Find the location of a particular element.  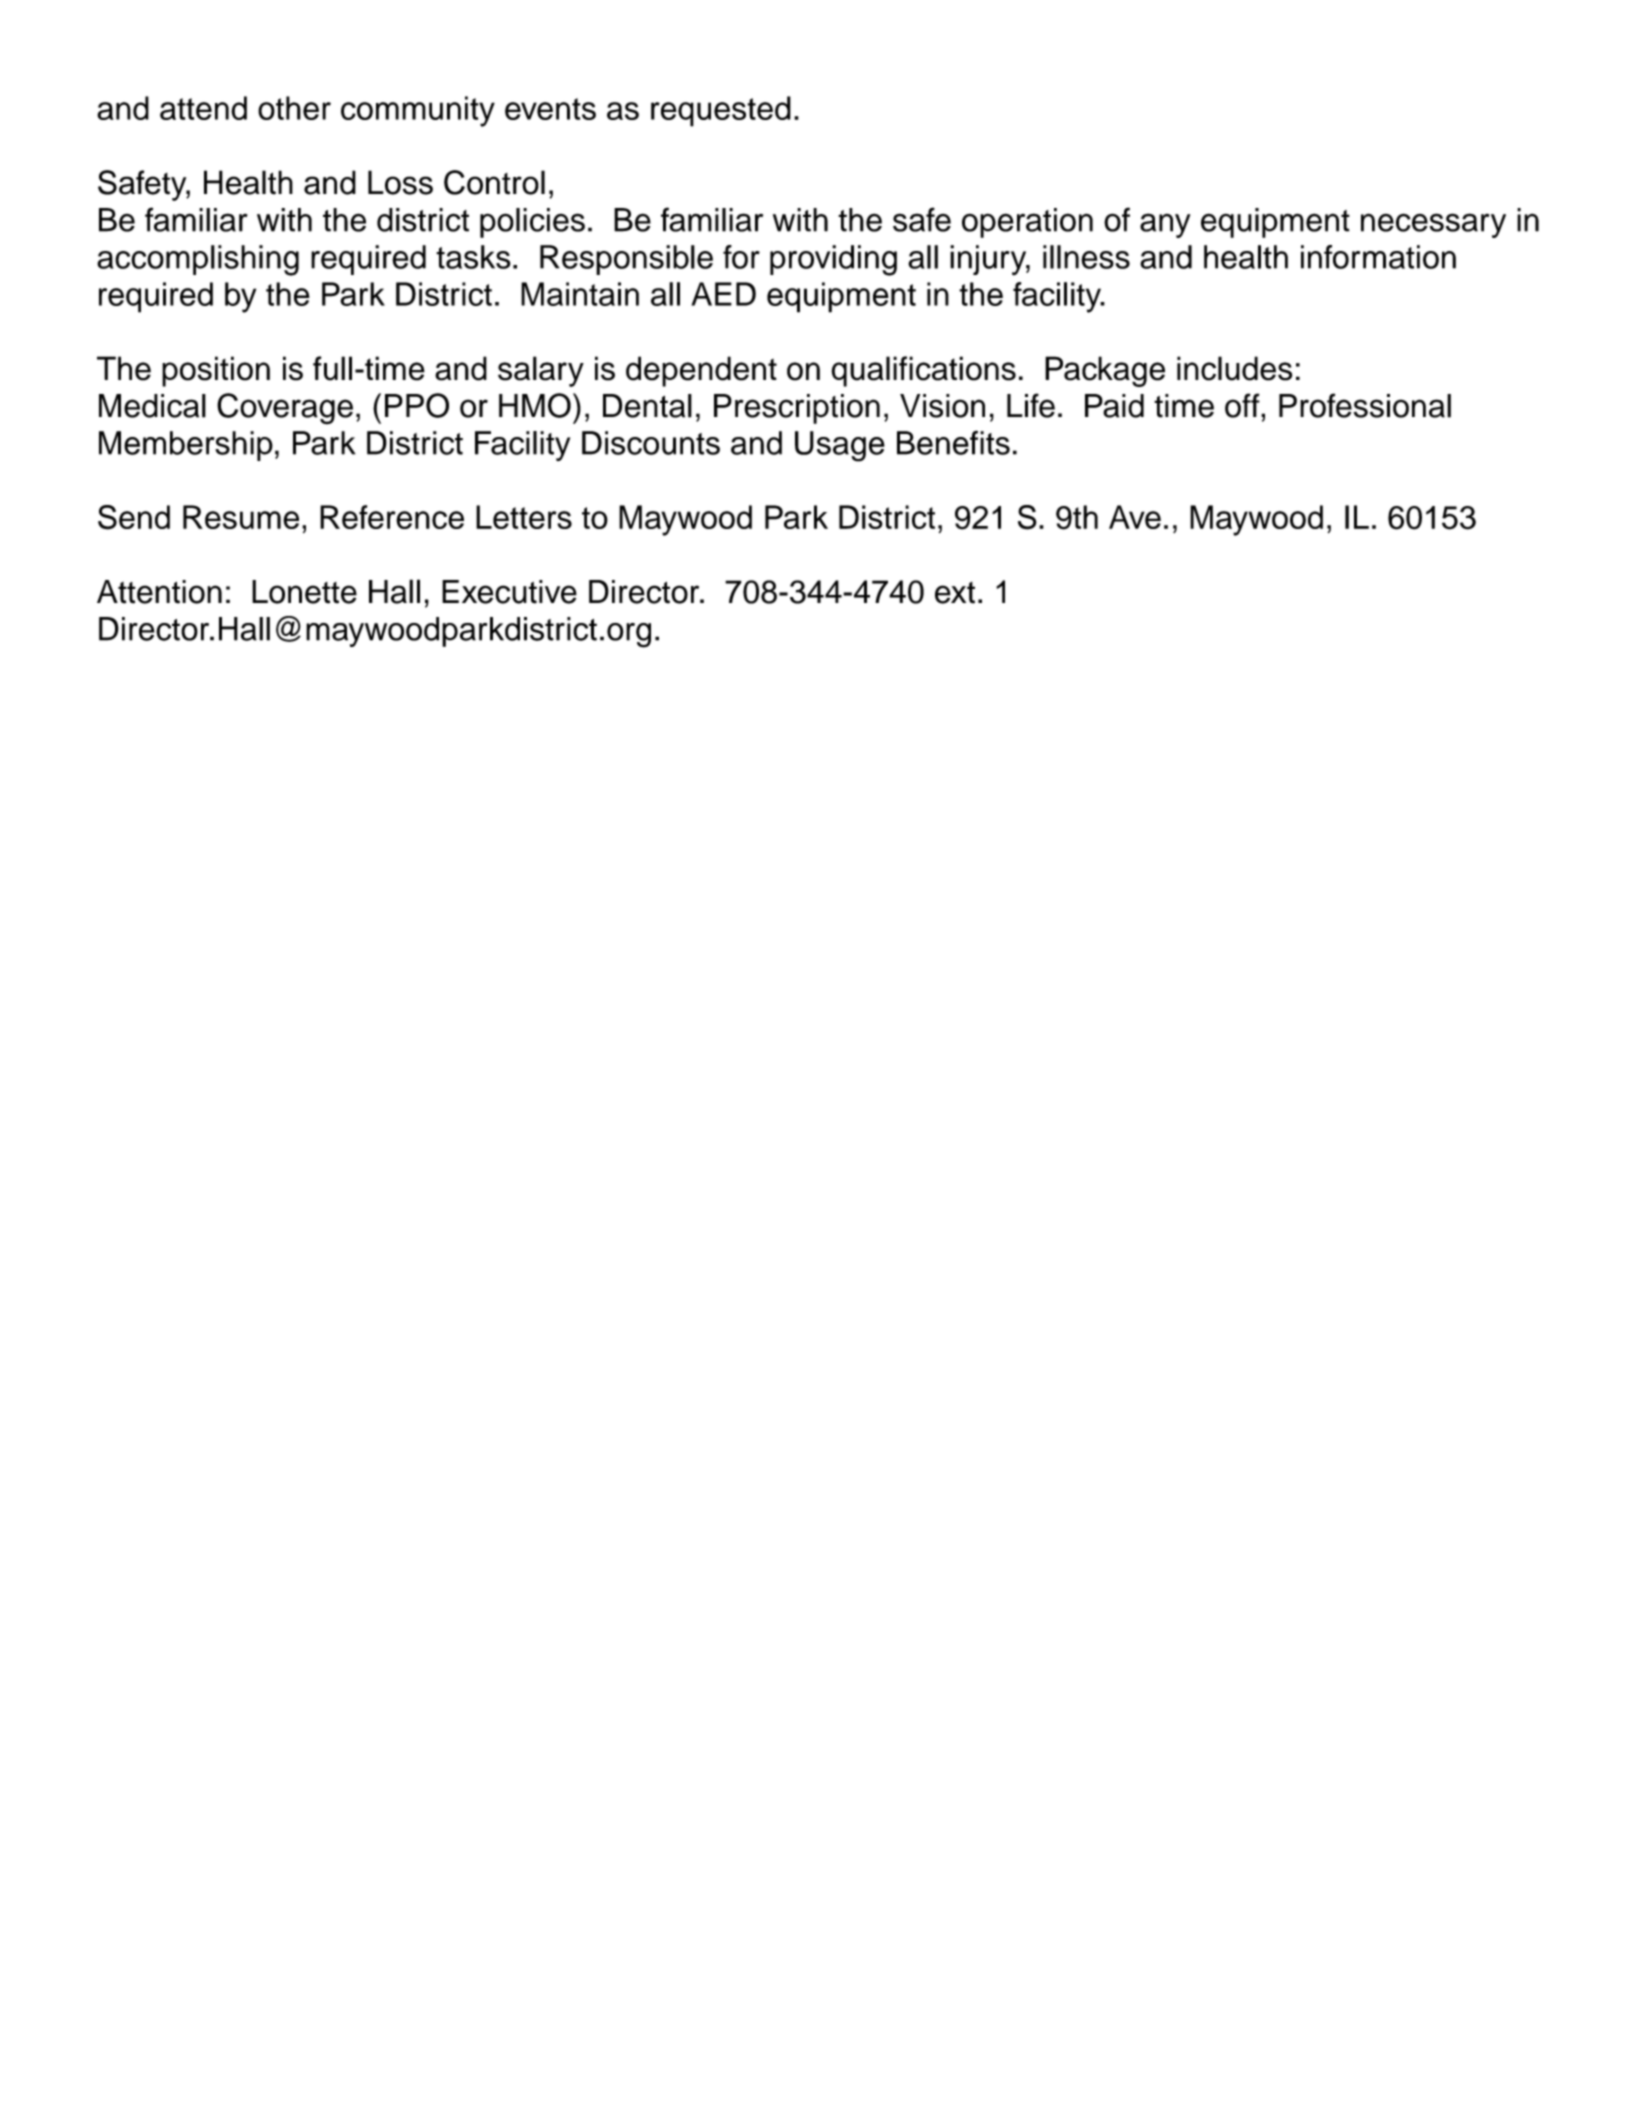

position is located at coordinates (216, 371).
